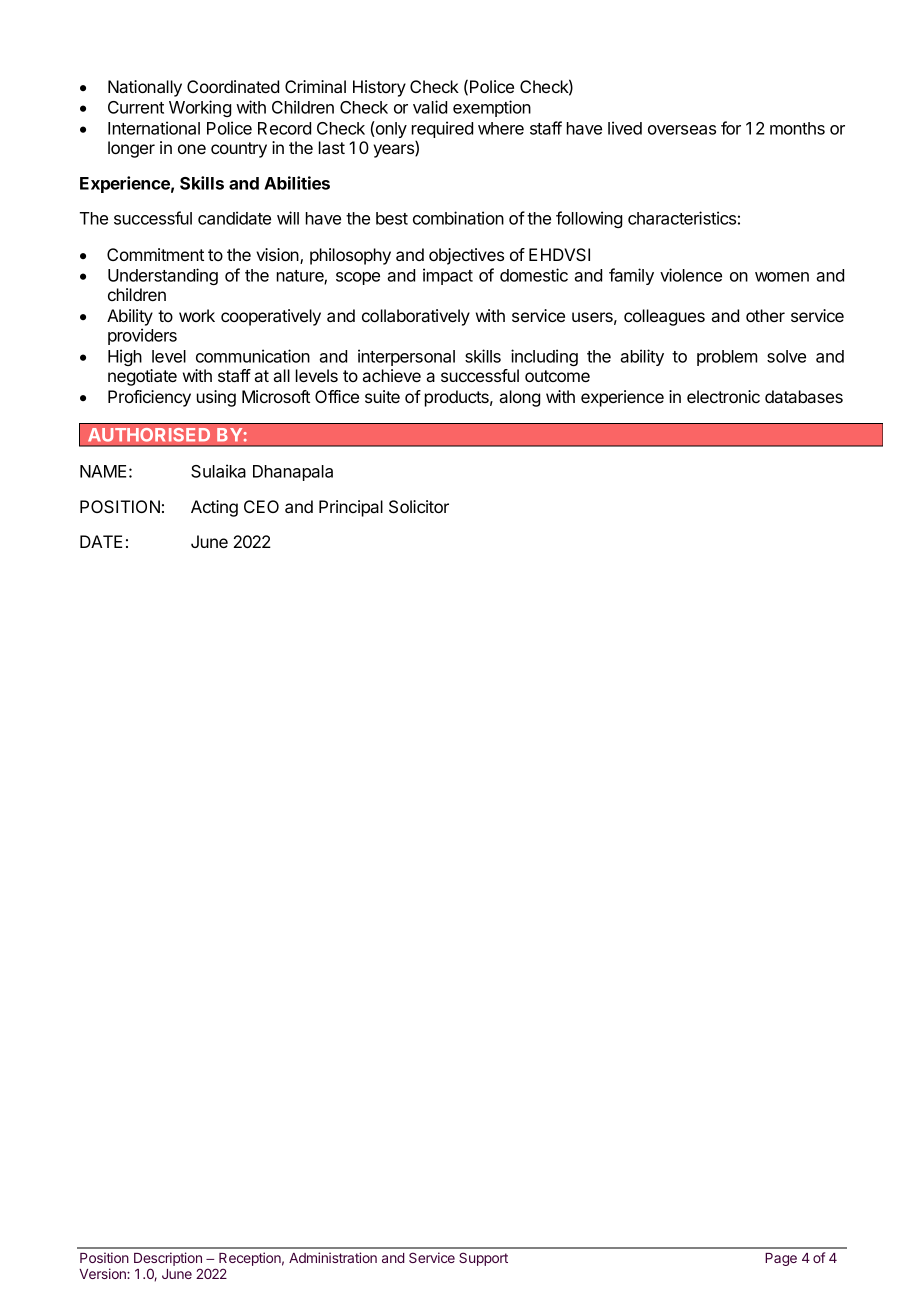  I want to click on Solicitor, so click(419, 507).
